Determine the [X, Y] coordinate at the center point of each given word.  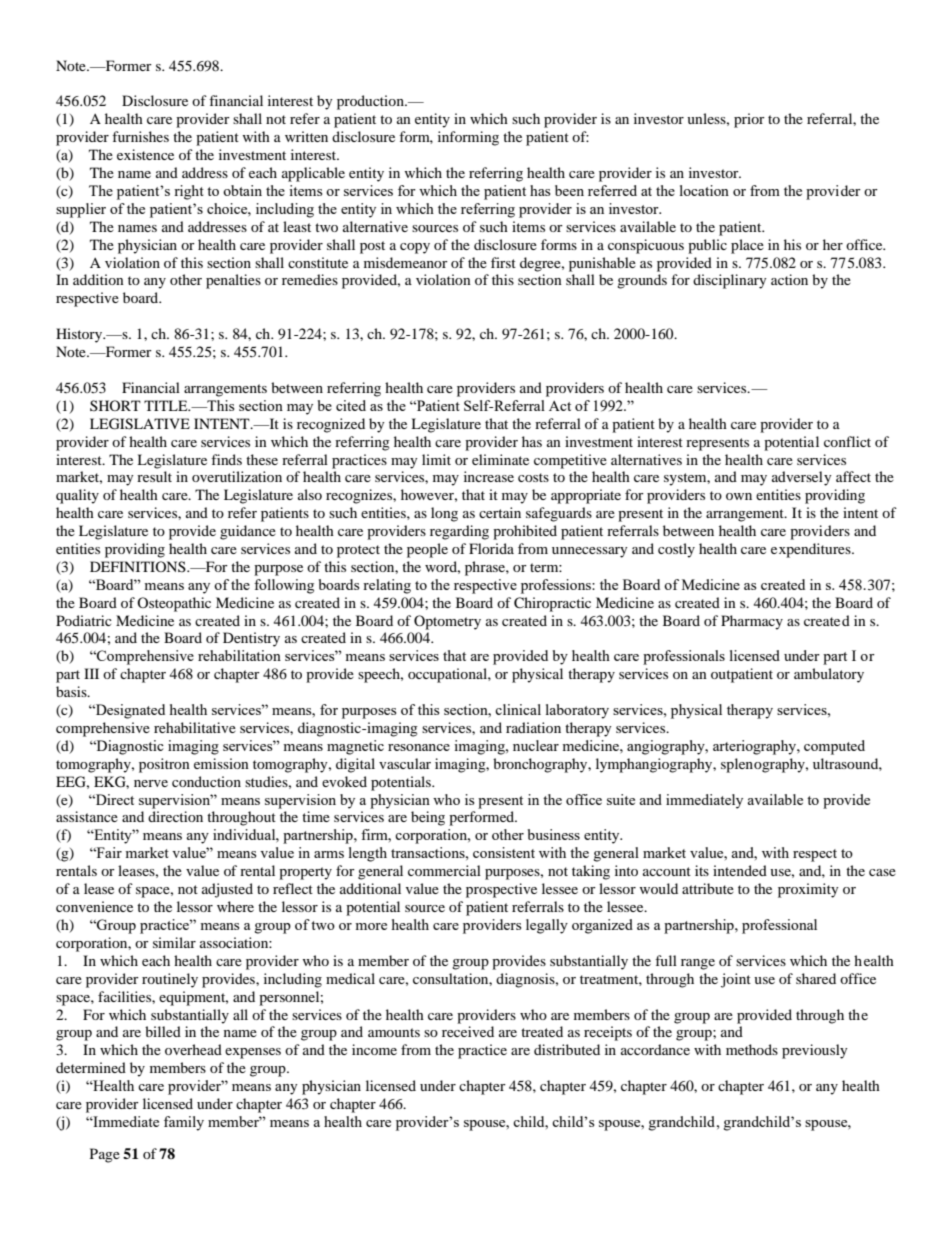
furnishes [140, 136]
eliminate [500, 459]
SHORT [115, 405]
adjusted [227, 890]
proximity [808, 890]
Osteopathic [174, 604]
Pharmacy [752, 622]
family [184, 1123]
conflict [847, 441]
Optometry [447, 622]
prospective [501, 890]
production [371, 102]
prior [749, 120]
